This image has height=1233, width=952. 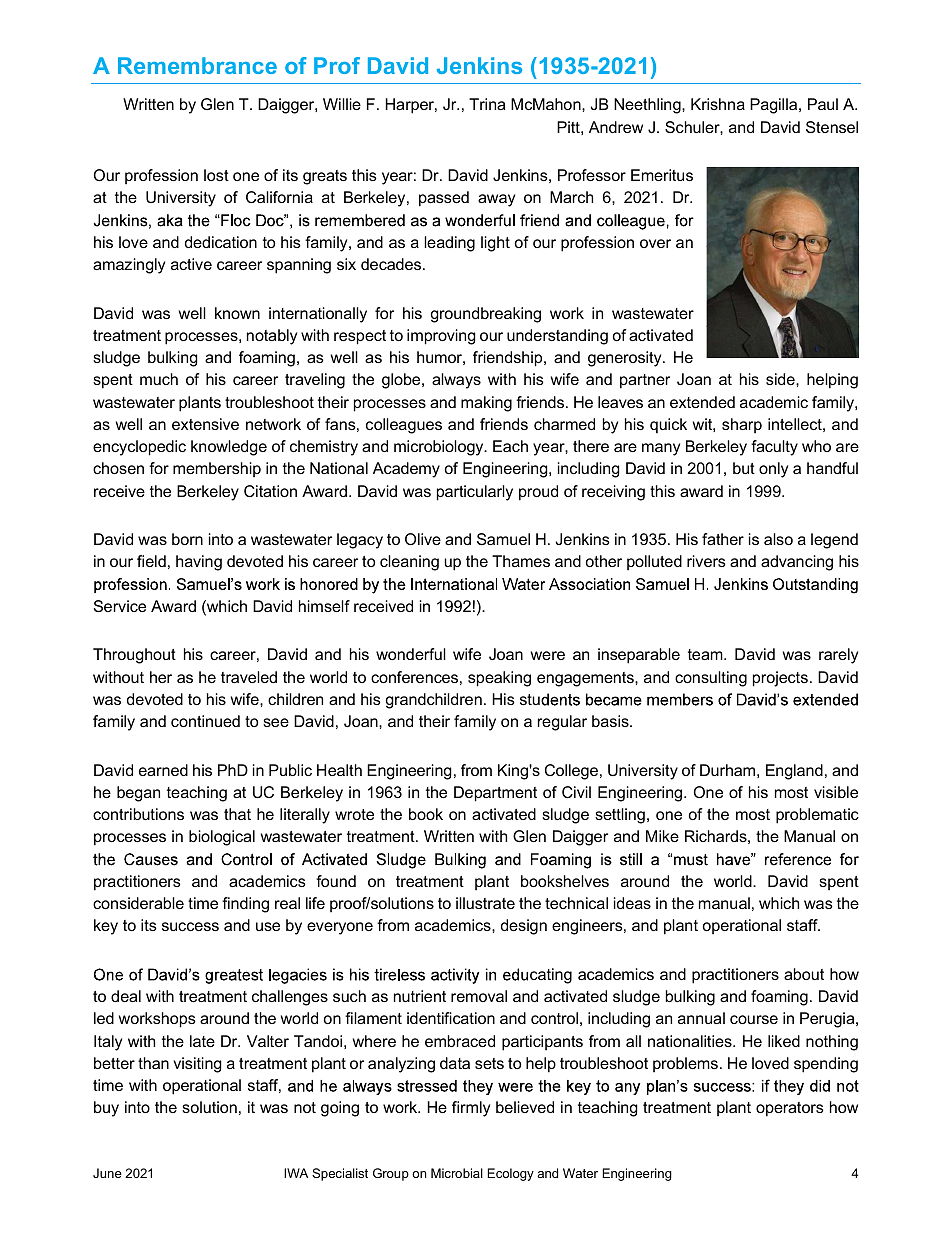 I want to click on operators, so click(x=790, y=1109).
